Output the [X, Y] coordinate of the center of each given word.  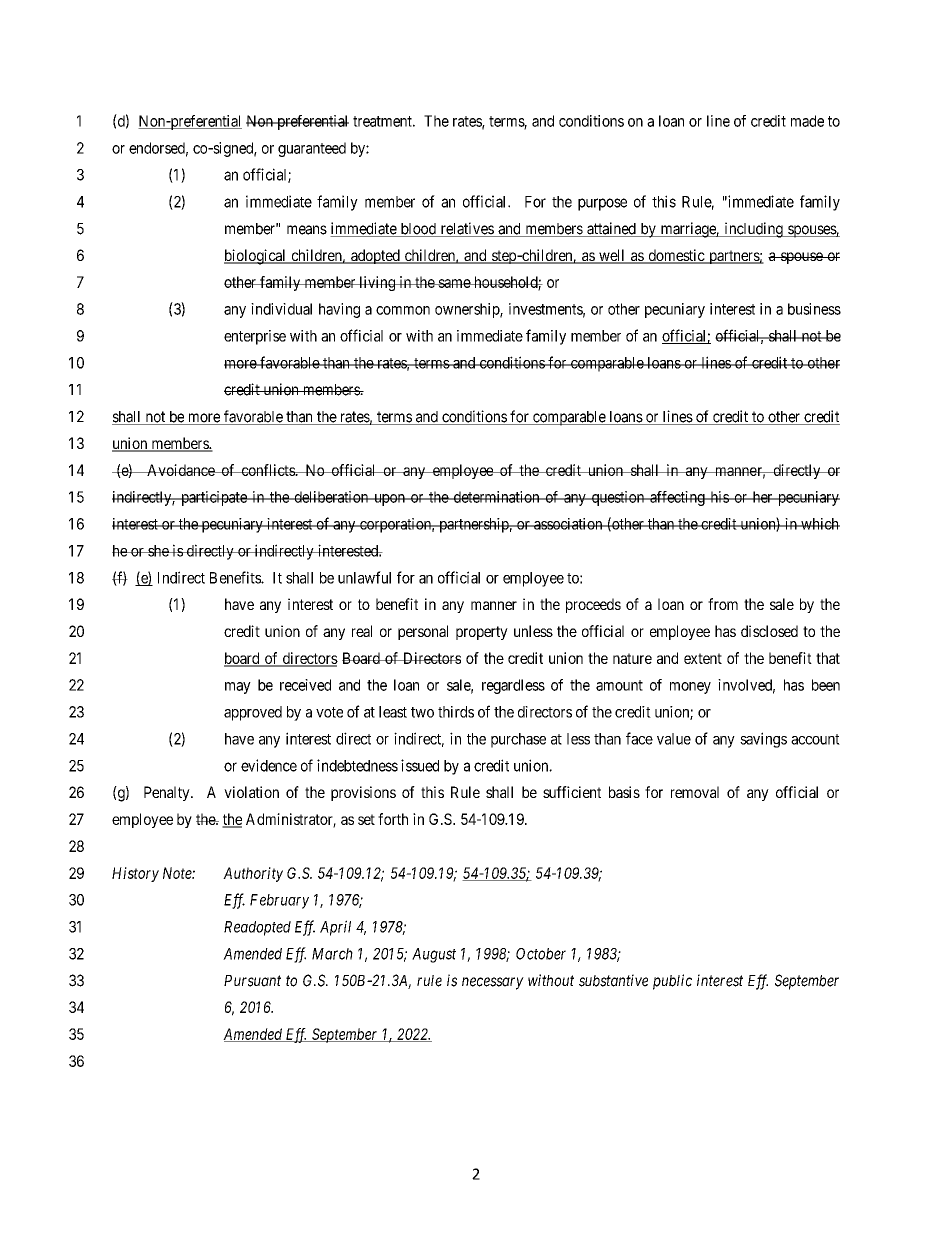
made [807, 121]
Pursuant [252, 981]
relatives [466, 229]
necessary [493, 983]
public [672, 982]
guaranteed [312, 149]
